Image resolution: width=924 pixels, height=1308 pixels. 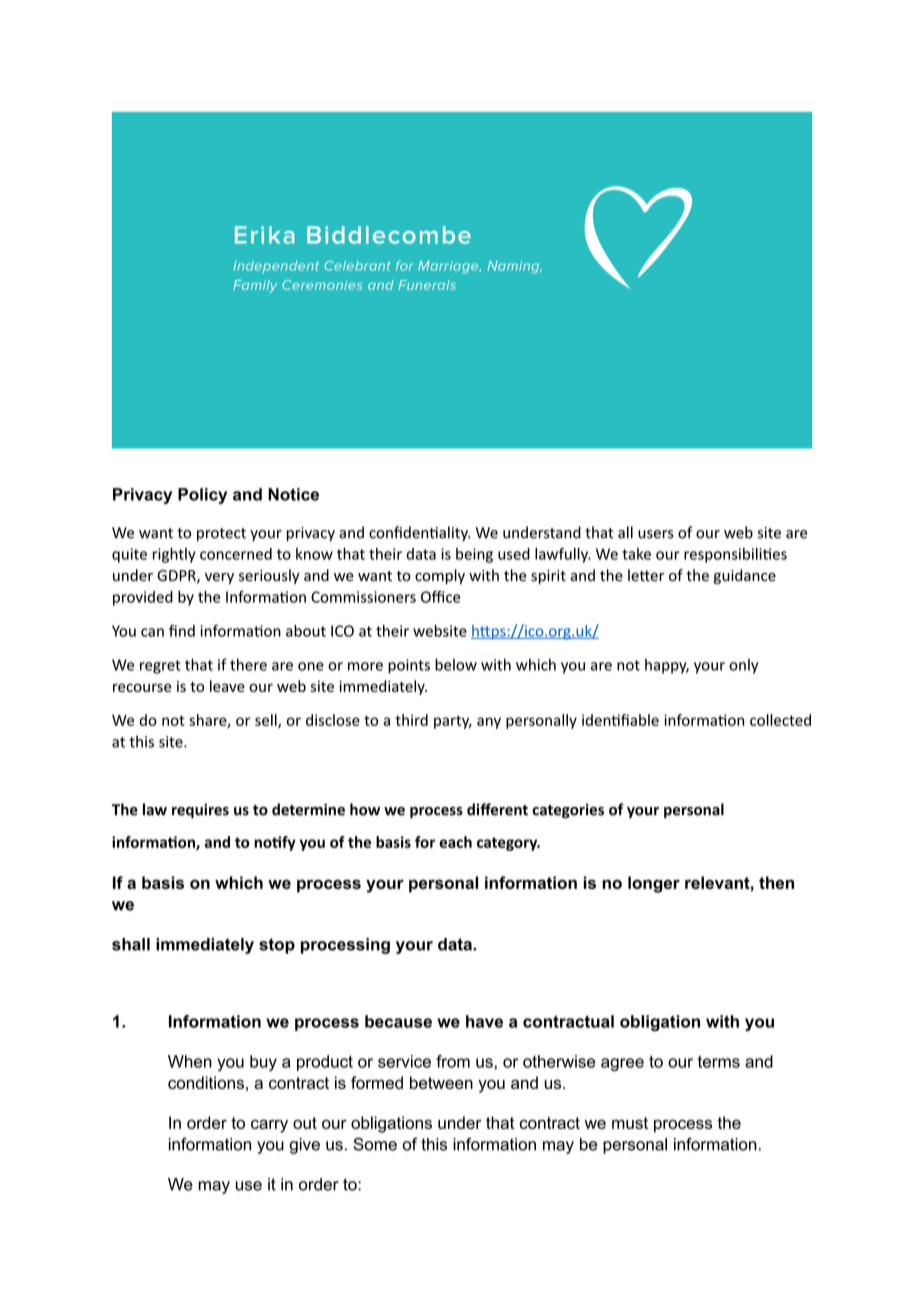 What do you see at coordinates (200, 811) in the screenshot?
I see `requires` at bounding box center [200, 811].
